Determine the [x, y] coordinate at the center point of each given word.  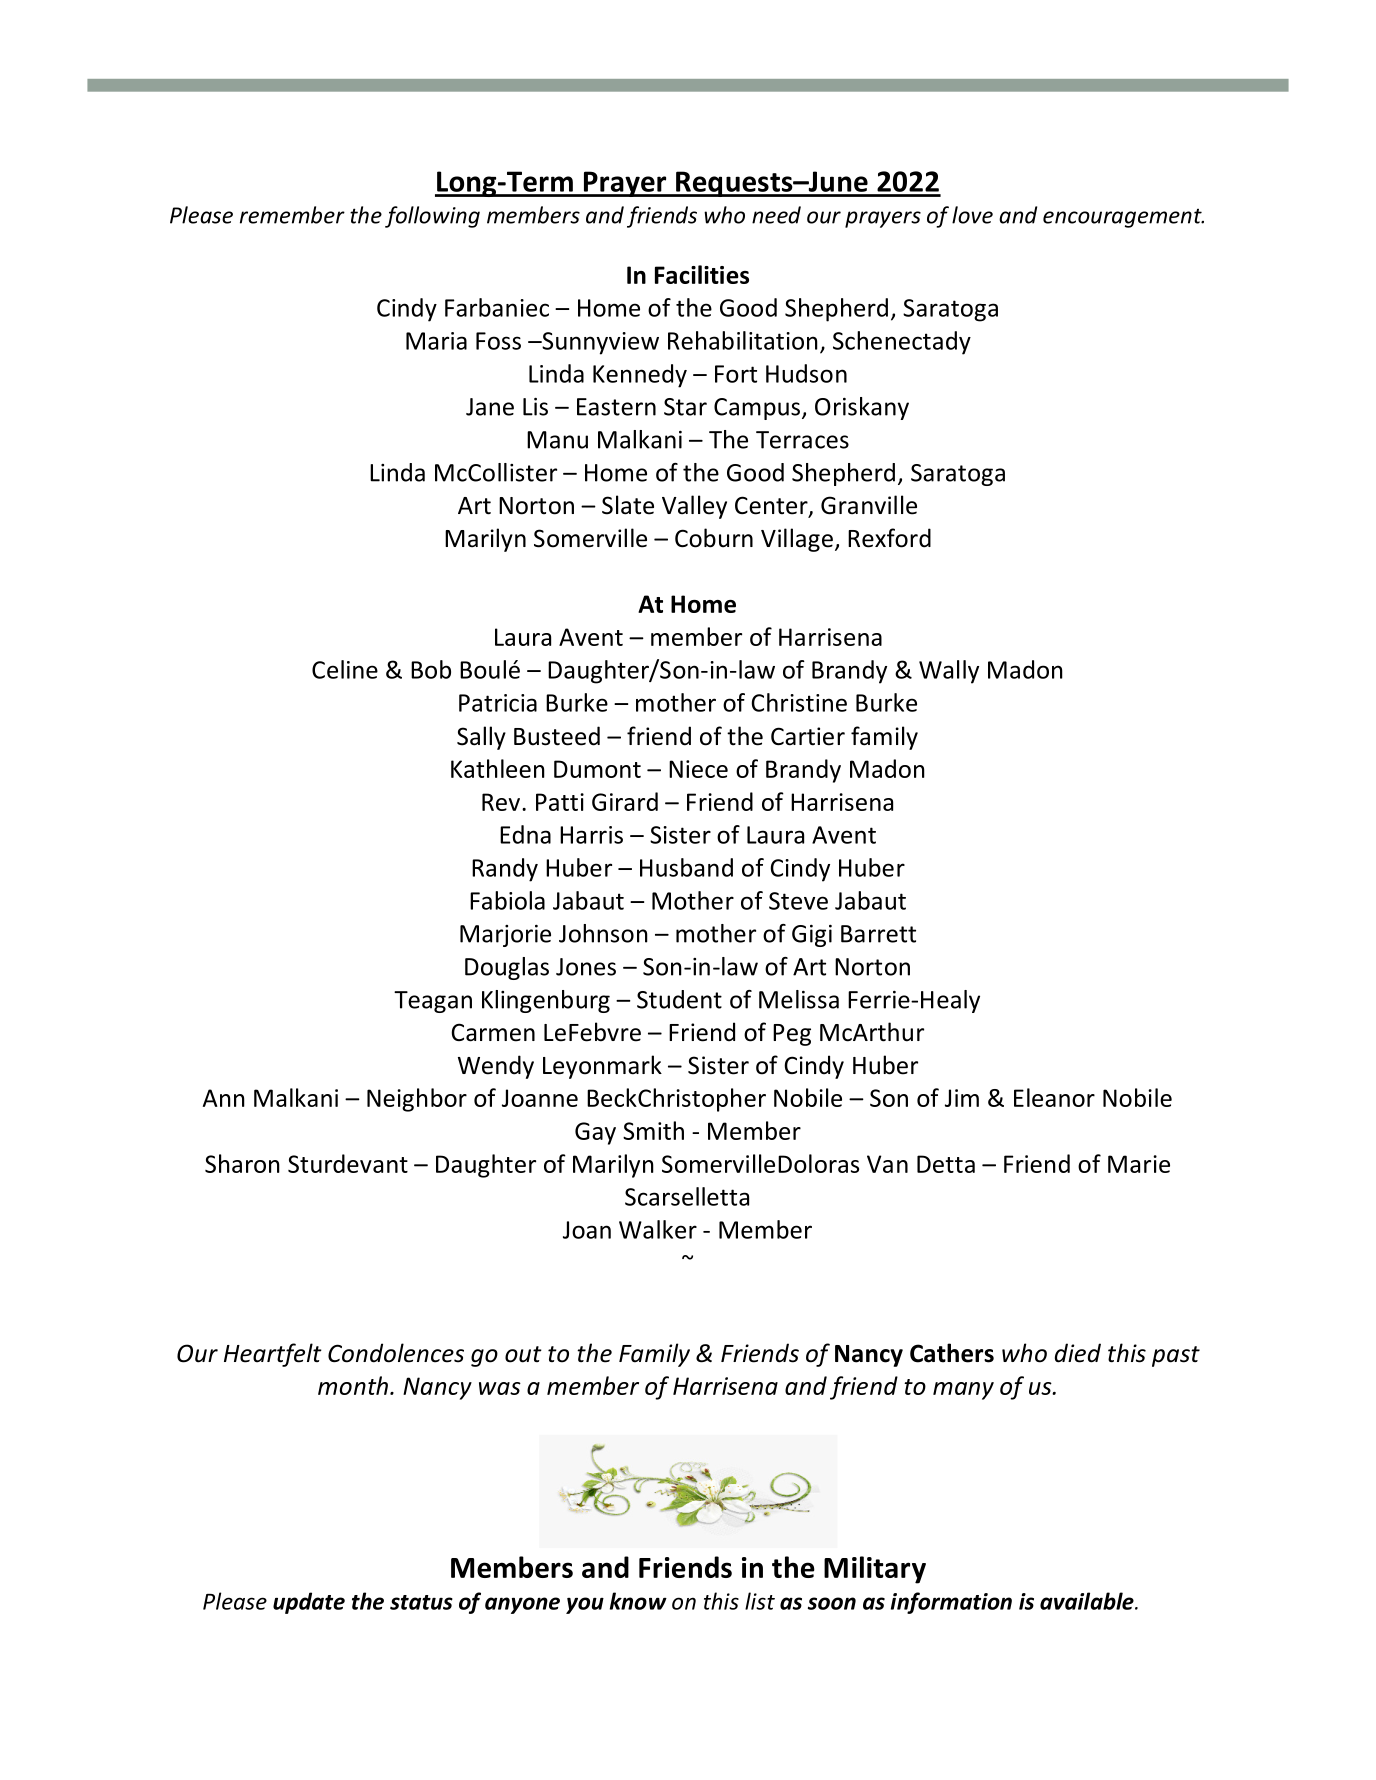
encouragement [1123, 218]
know [638, 1601]
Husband [686, 867]
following [432, 217]
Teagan [433, 1002]
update [309, 1603]
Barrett [878, 934]
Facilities [702, 274]
